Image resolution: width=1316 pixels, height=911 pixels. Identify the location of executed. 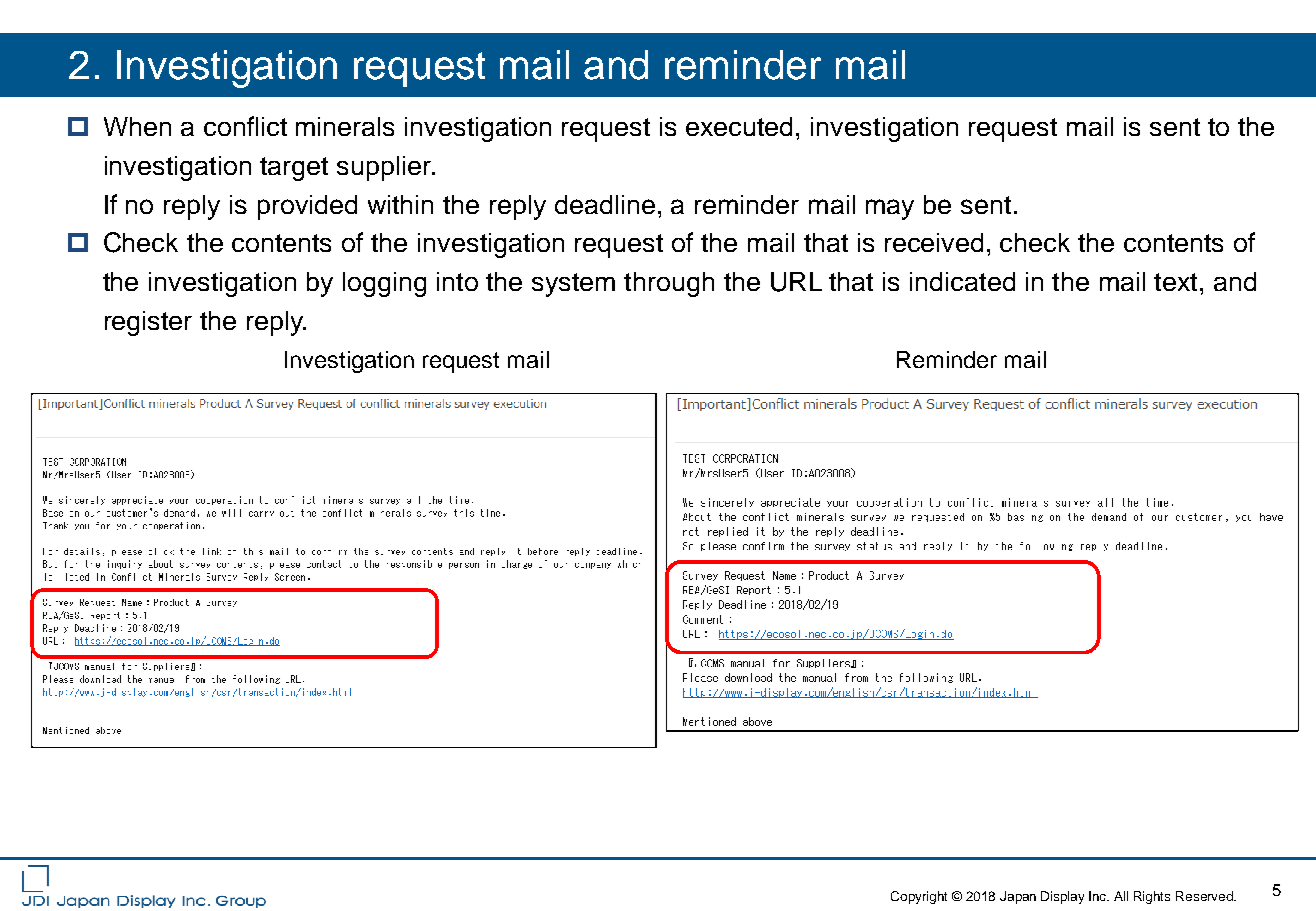
(739, 126).
